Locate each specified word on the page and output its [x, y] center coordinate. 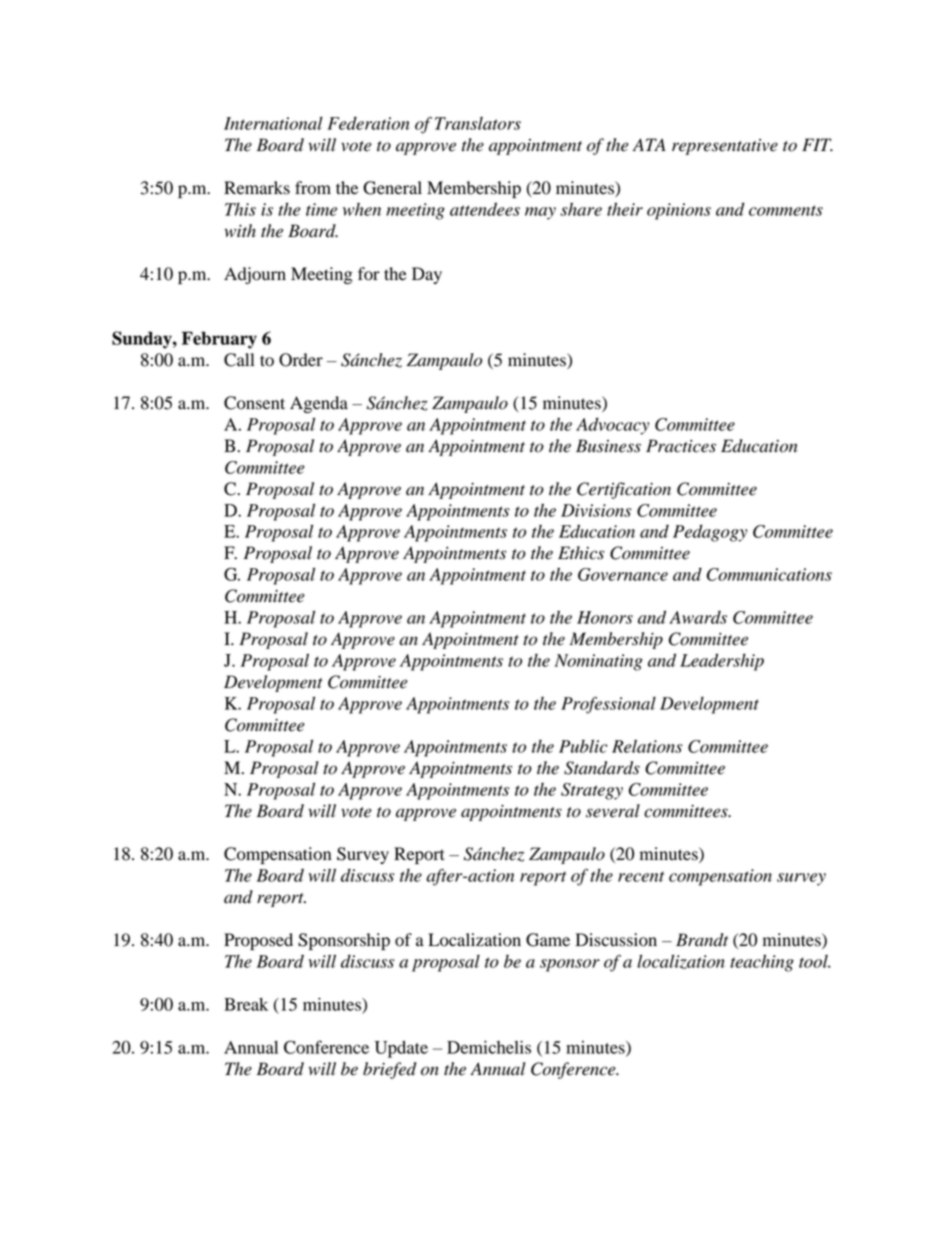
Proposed [258, 941]
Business [608, 446]
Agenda [319, 404]
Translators [478, 123]
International [273, 123]
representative [725, 147]
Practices [681, 446]
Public [583, 746]
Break [246, 1004]
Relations [647, 746]
